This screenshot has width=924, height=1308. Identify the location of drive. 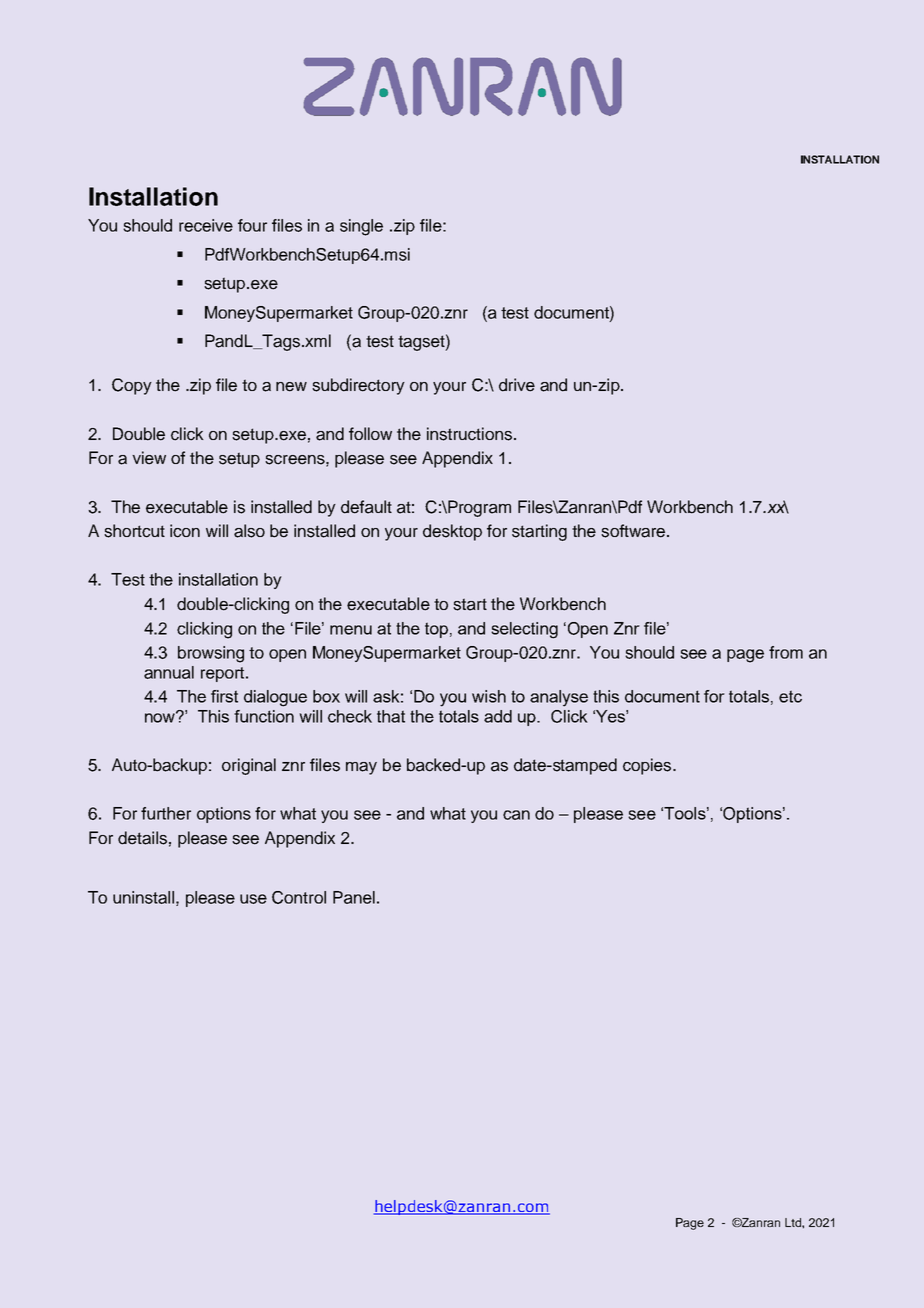
(517, 385).
